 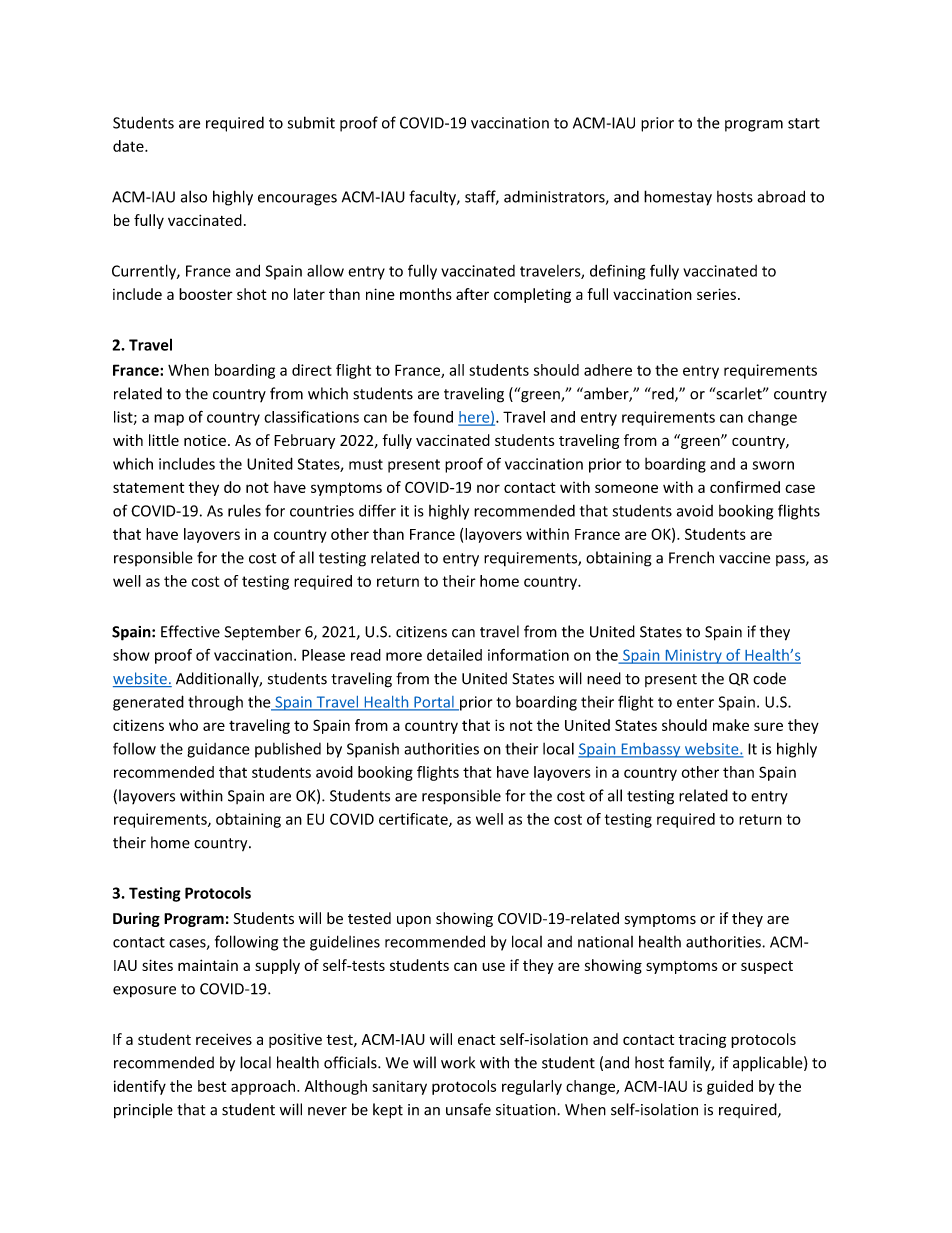 What do you see at coordinates (194, 196) in the screenshot?
I see `also` at bounding box center [194, 196].
